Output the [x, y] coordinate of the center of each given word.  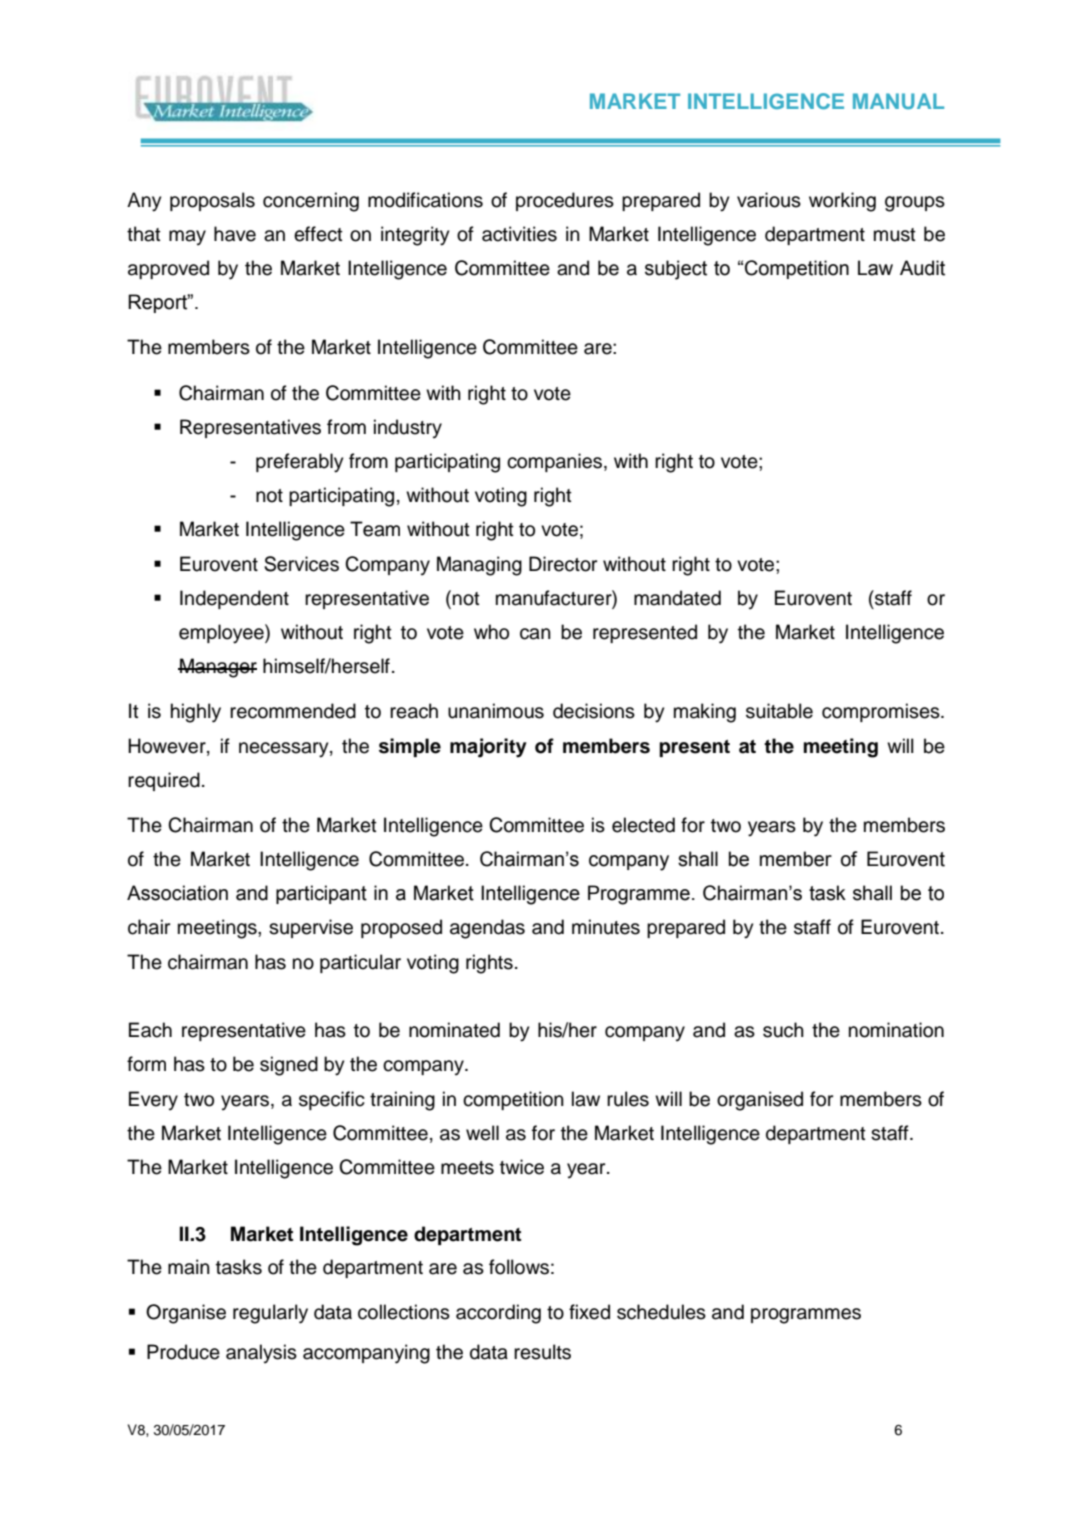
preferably [299, 463]
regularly [270, 1314]
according [498, 1314]
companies [556, 462]
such [783, 1030]
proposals [212, 201]
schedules [661, 1312]
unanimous [496, 711]
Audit [922, 268]
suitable [779, 711]
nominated [454, 1030]
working [842, 202]
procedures [565, 201]
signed [289, 1066]
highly [196, 713]
